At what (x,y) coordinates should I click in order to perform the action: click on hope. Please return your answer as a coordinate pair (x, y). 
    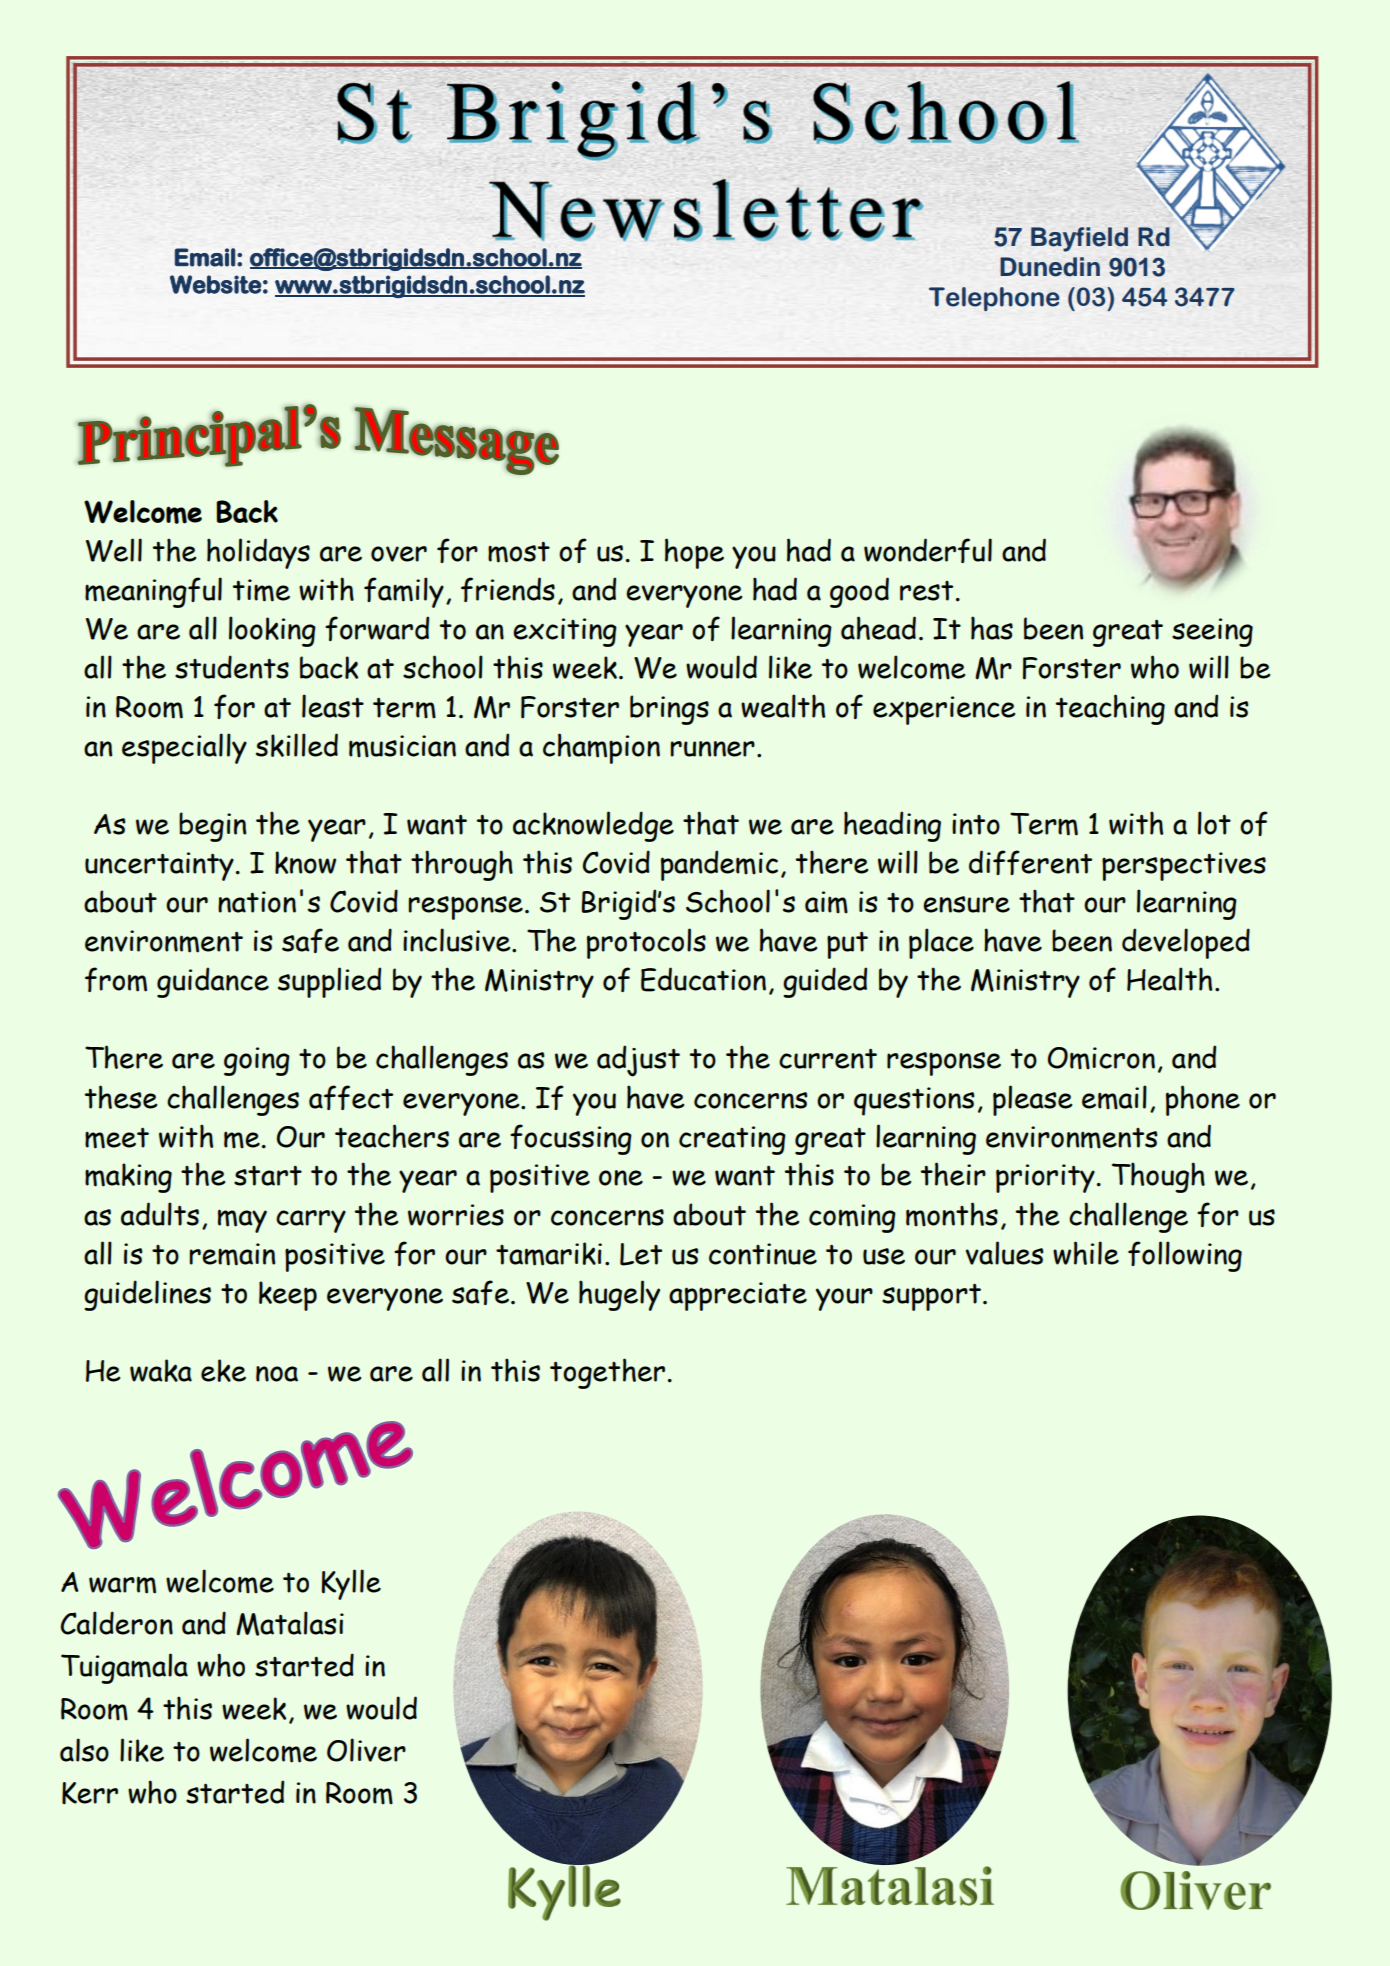
    Looking at the image, I should click on (694, 553).
